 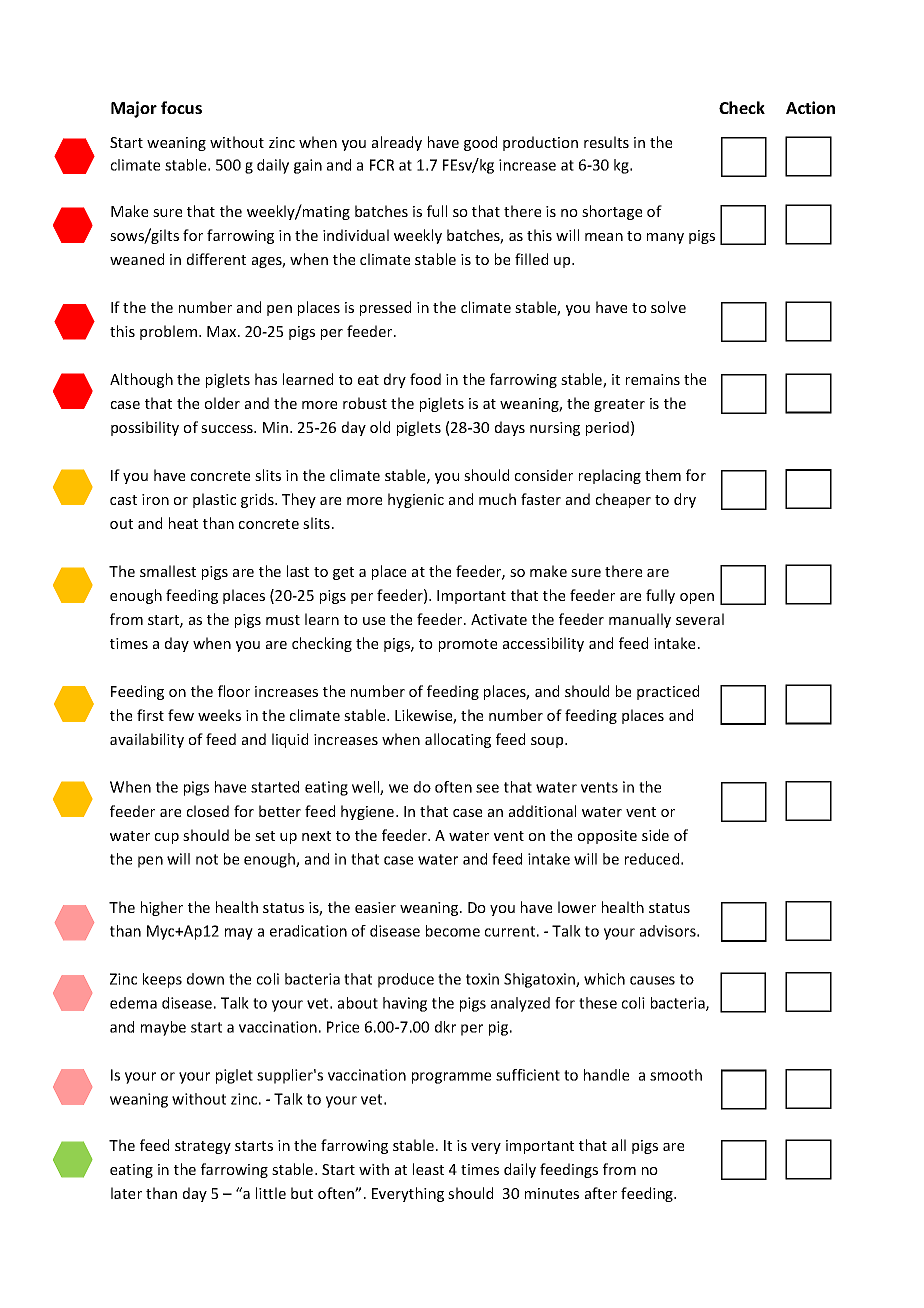 I want to click on strategy, so click(x=203, y=1147).
